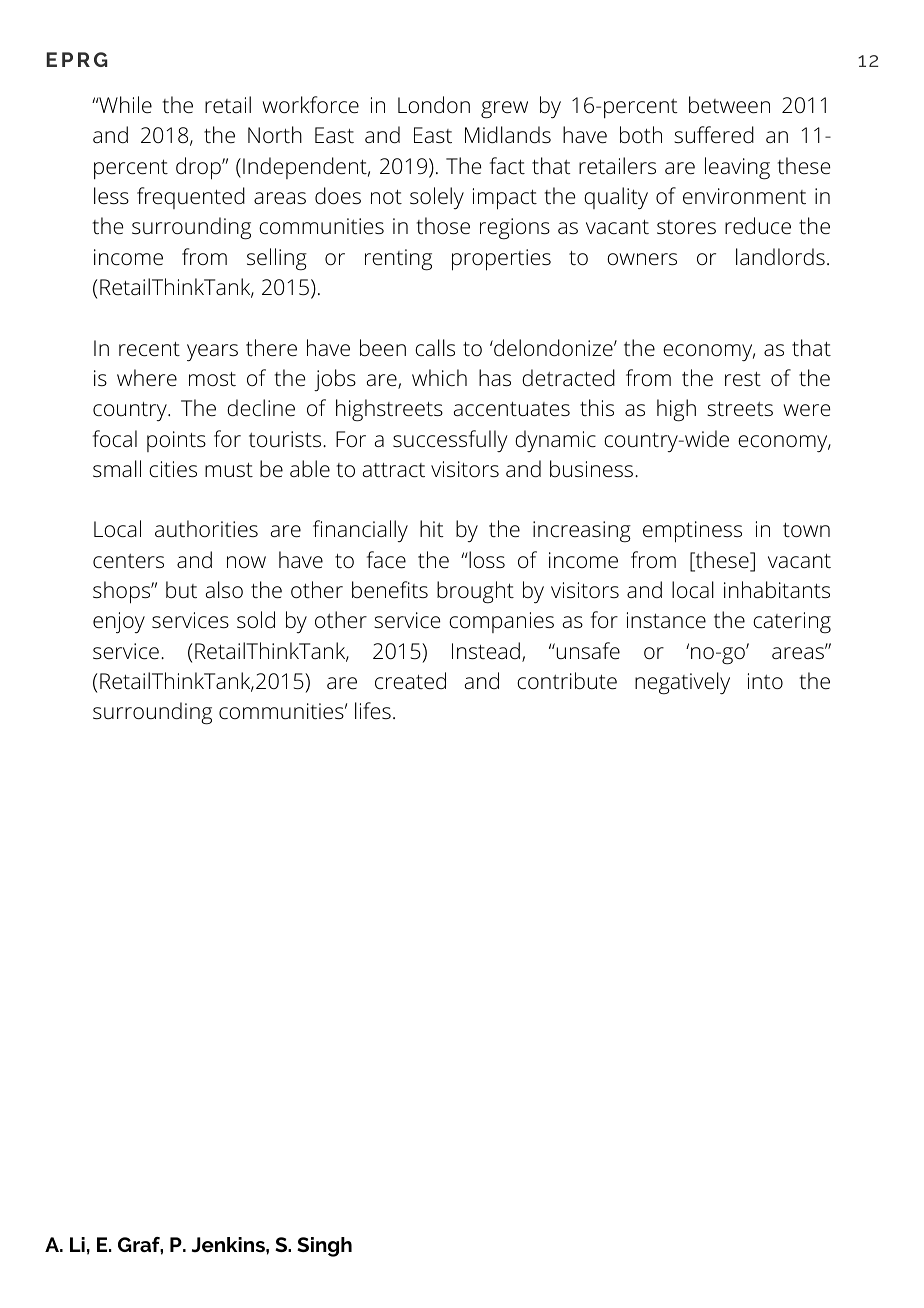 The width and height of the page is (924, 1308). I want to click on which, so click(439, 378).
